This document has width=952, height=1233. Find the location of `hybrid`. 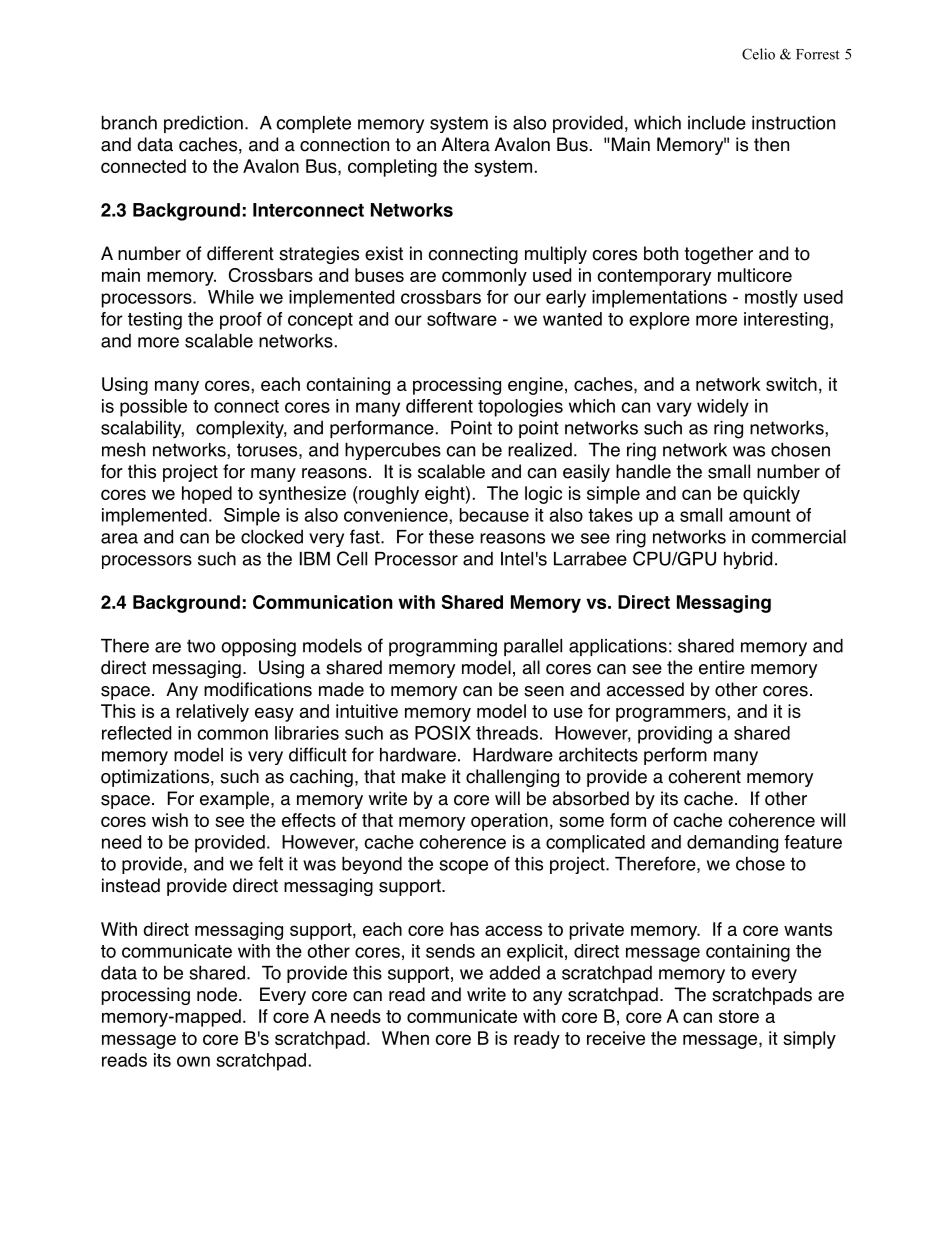

hybrid is located at coordinates (748, 560).
